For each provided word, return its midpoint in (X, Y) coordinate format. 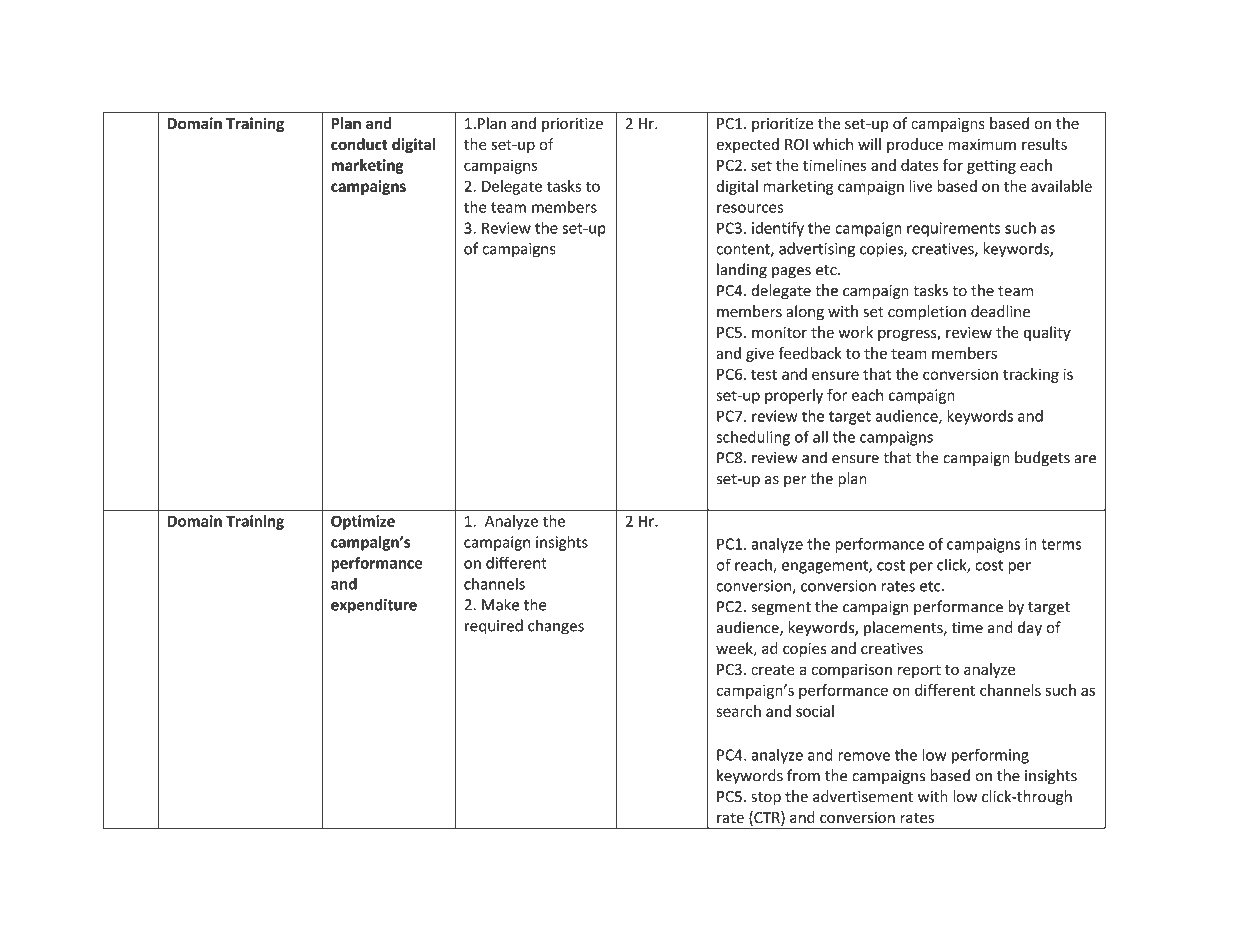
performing (990, 756)
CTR (767, 818)
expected (747, 145)
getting (991, 167)
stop (766, 798)
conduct (359, 144)
